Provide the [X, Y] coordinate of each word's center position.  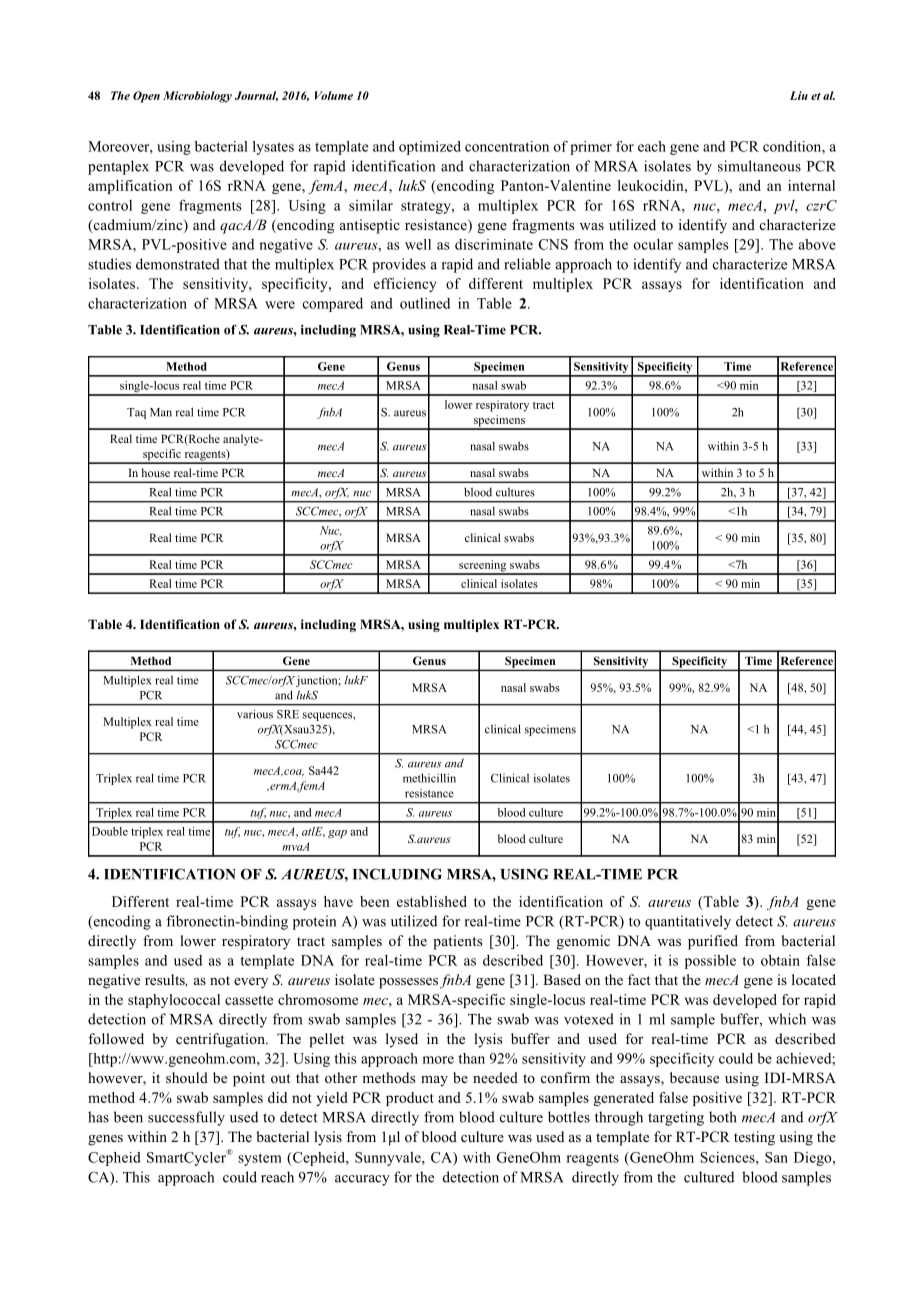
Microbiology [197, 97]
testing [754, 1138]
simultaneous [759, 166]
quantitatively [688, 922]
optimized [430, 148]
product [410, 1099]
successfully [186, 1118]
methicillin [429, 778]
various [255, 714]
